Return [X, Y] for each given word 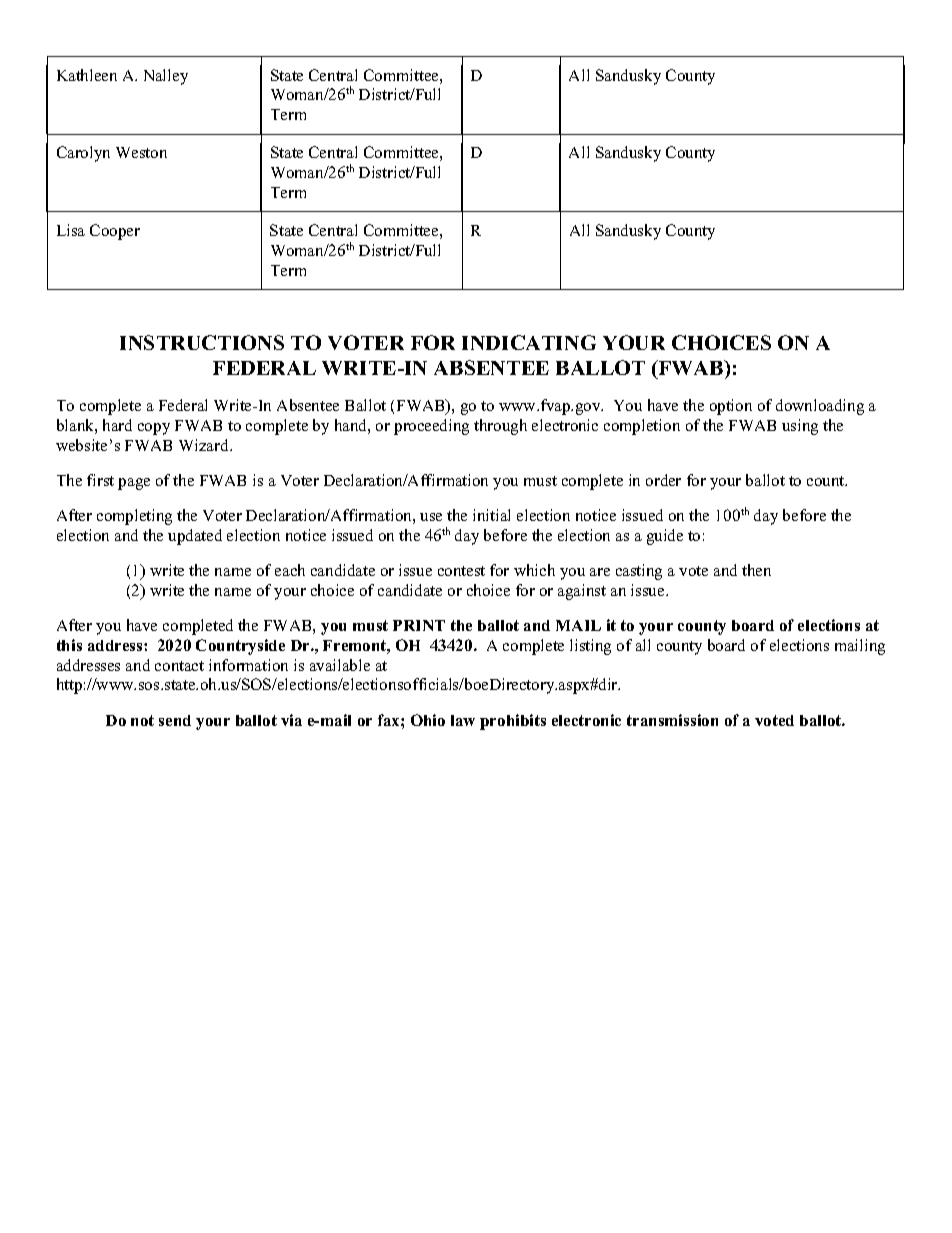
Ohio [428, 720]
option [731, 407]
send [175, 720]
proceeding [431, 427]
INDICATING [529, 342]
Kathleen [87, 75]
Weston [141, 152]
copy [154, 429]
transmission [672, 720]
